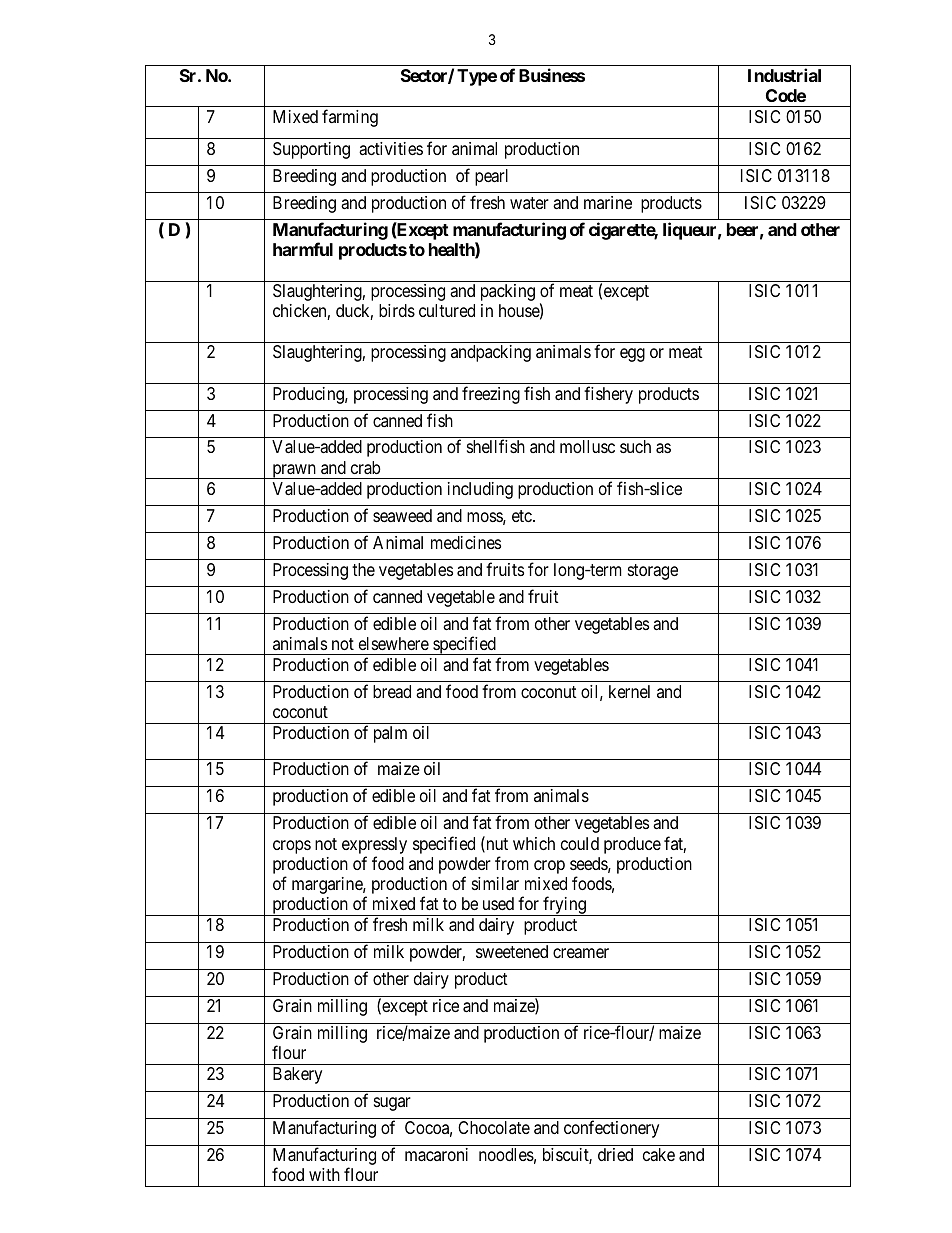 The width and height of the screenshot is (952, 1233). Describe the element at coordinates (491, 177) in the screenshot. I see `pearl` at that location.
